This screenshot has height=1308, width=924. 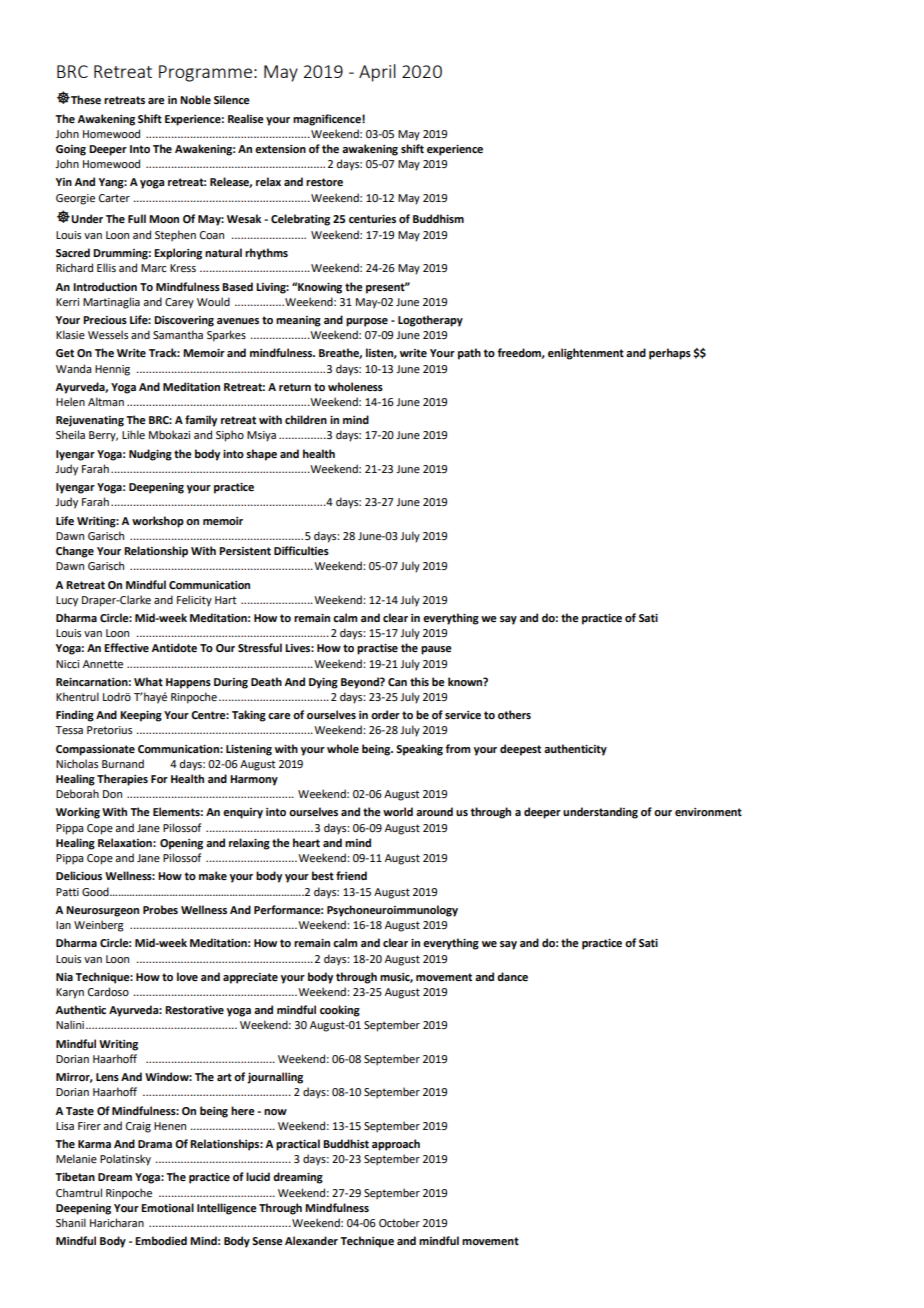 I want to click on October, so click(x=399, y=1222).
